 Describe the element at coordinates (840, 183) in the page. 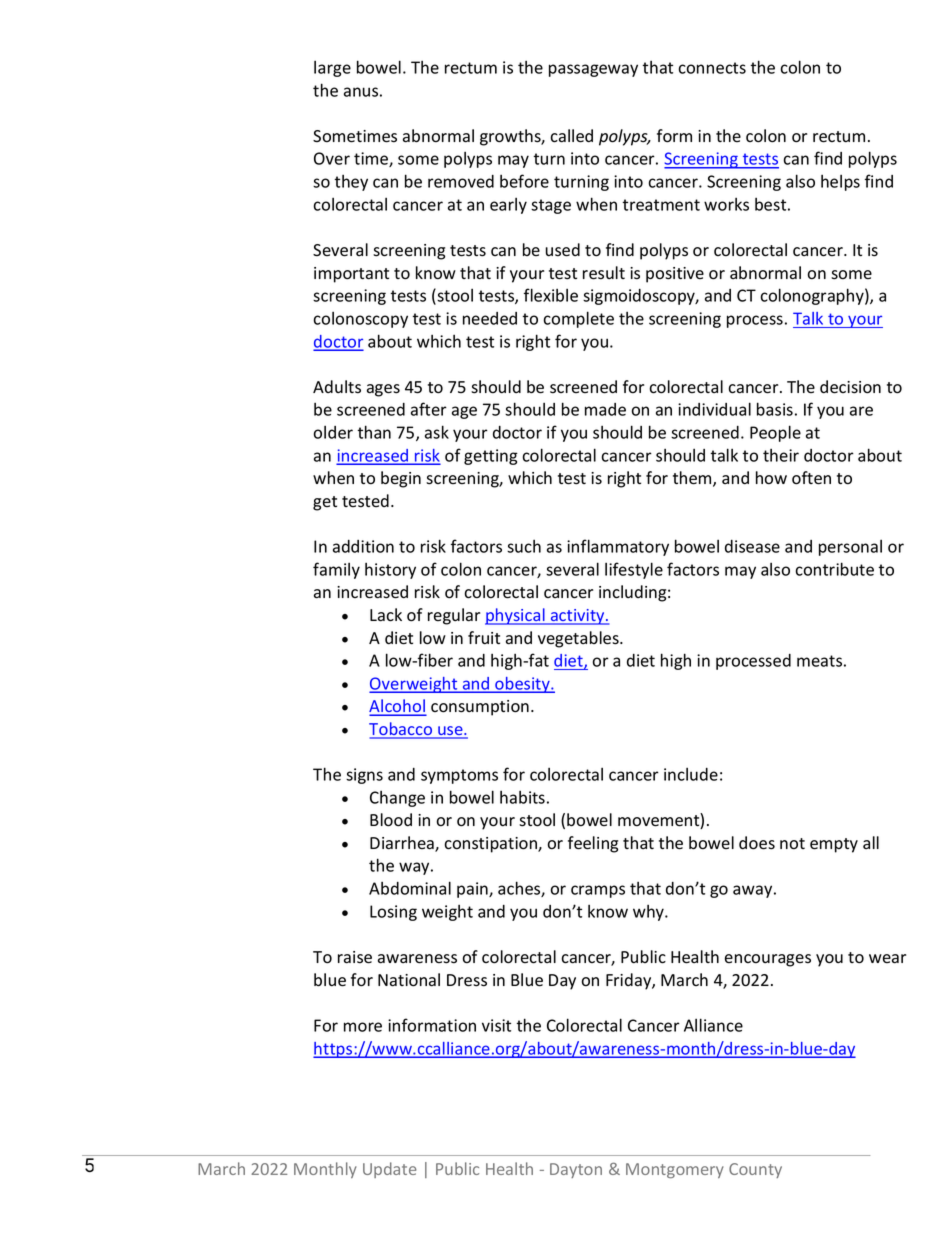

I see `helps` at that location.
